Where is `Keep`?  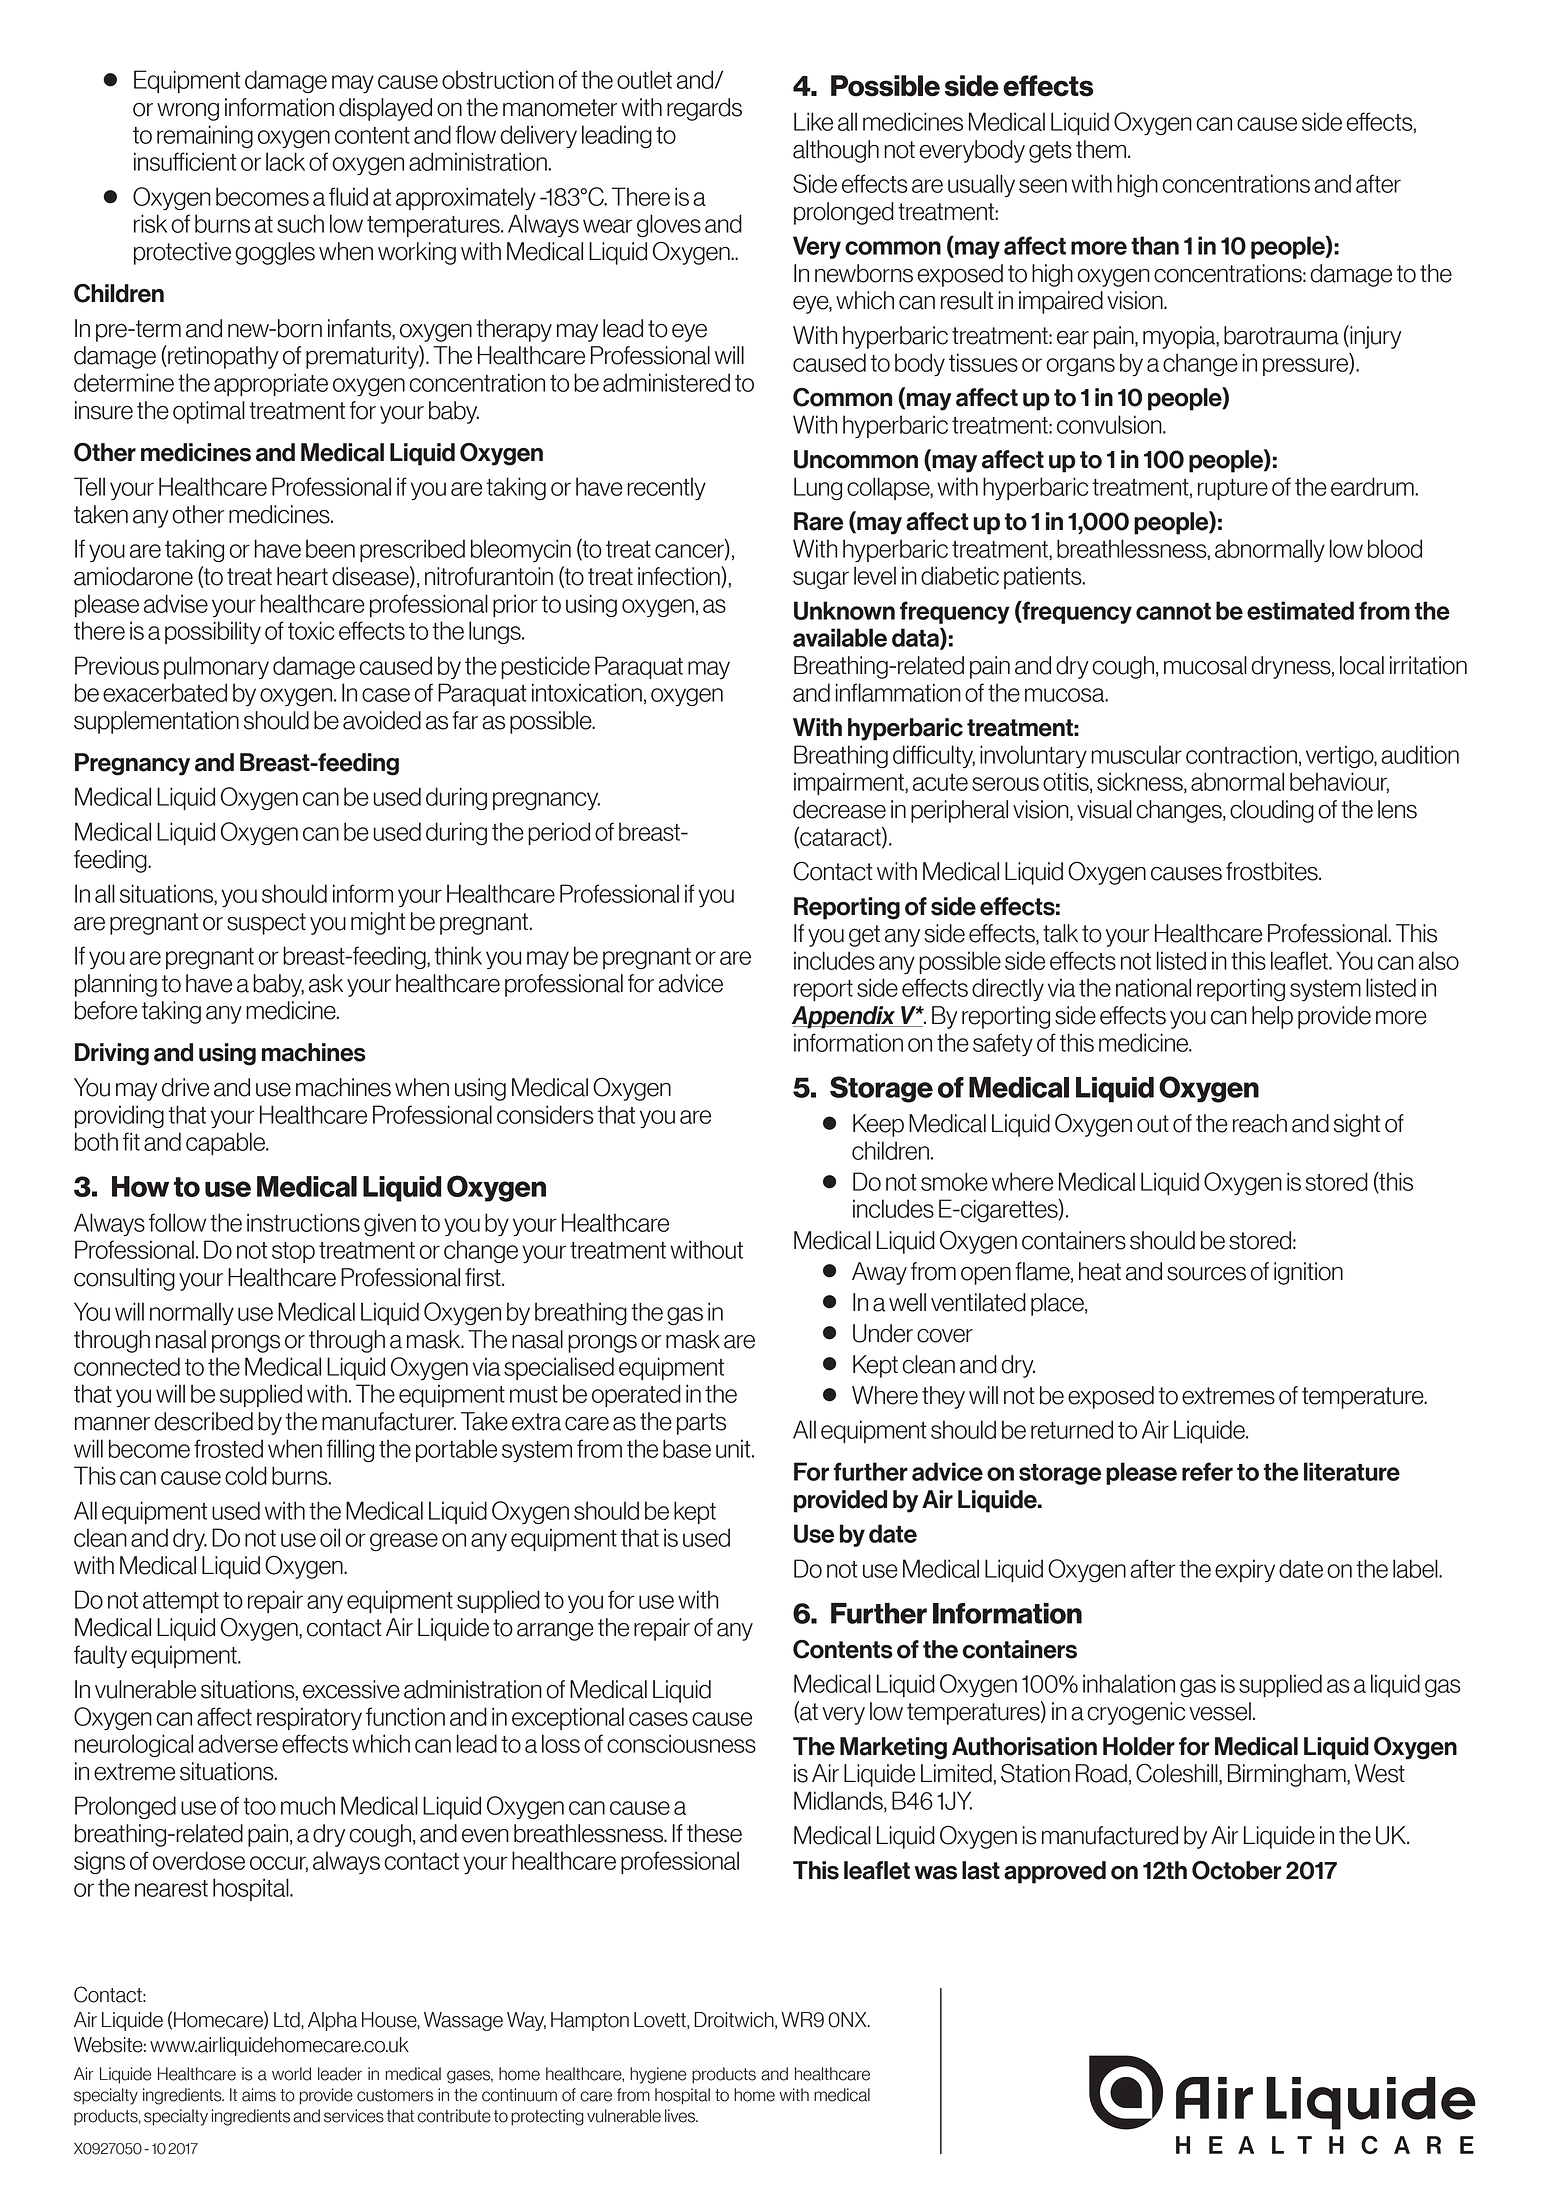 Keep is located at coordinates (878, 1125).
